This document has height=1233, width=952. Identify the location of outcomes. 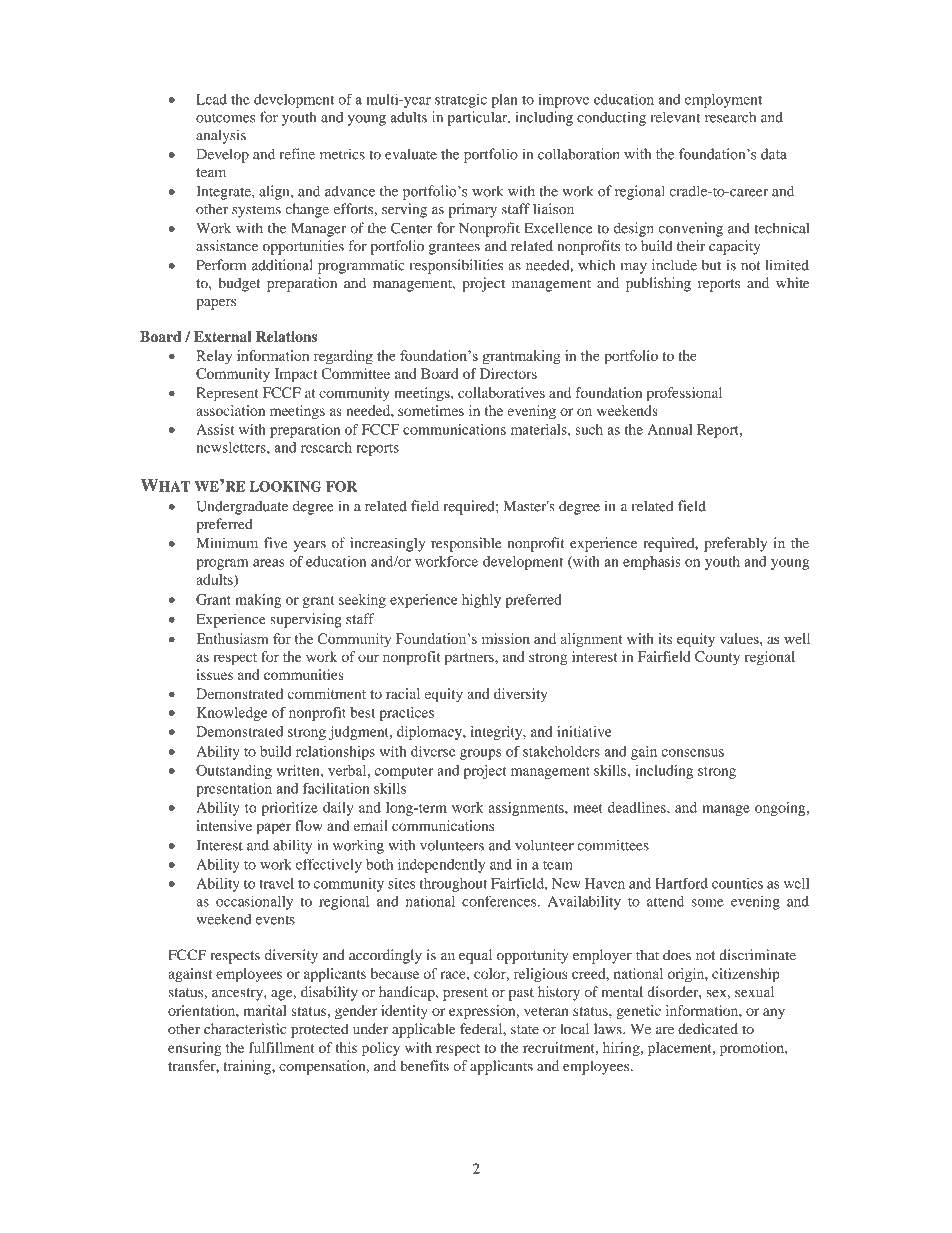
(225, 118).
